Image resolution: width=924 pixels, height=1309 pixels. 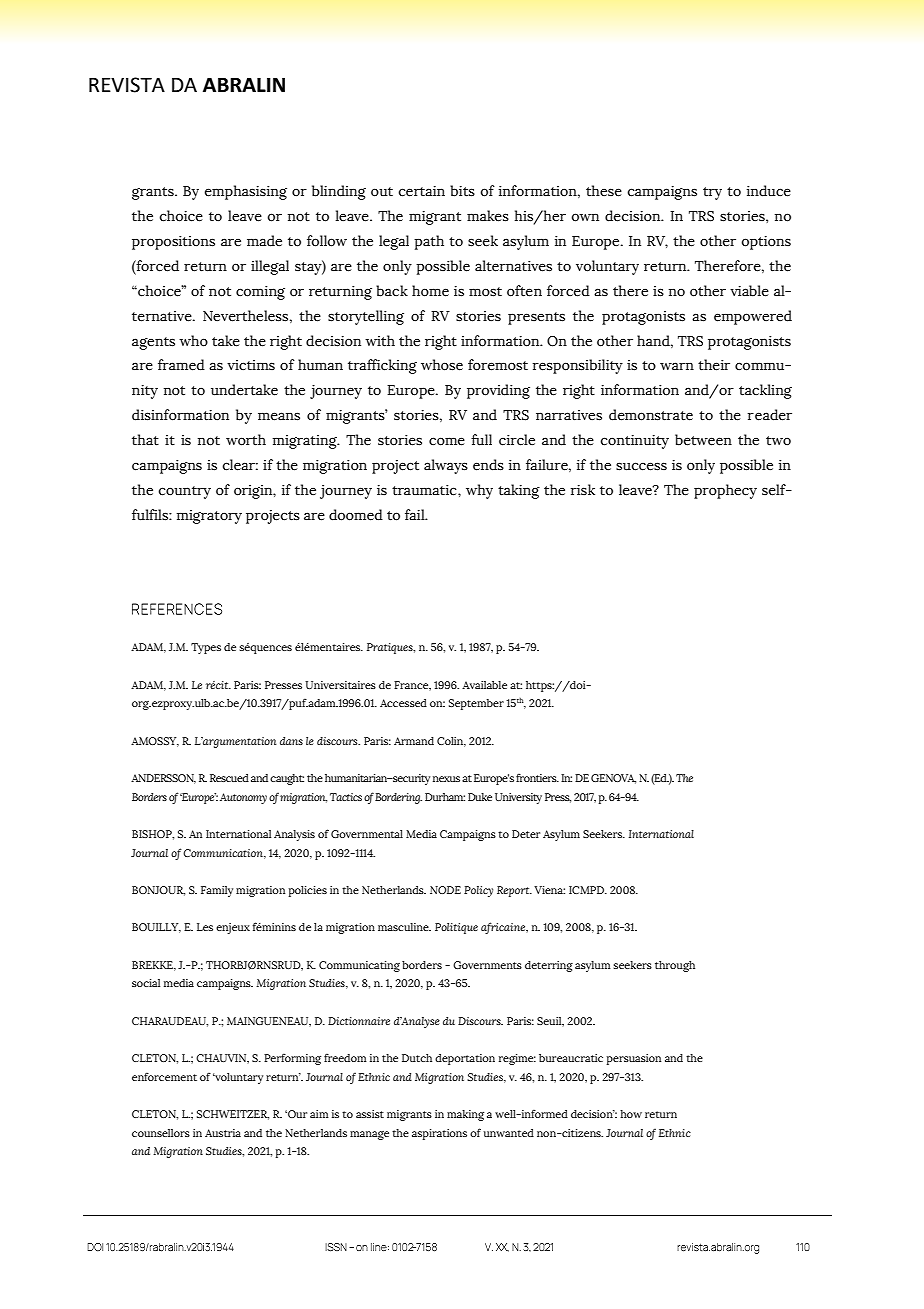 What do you see at coordinates (537, 777) in the document?
I see `frontiers` at bounding box center [537, 777].
